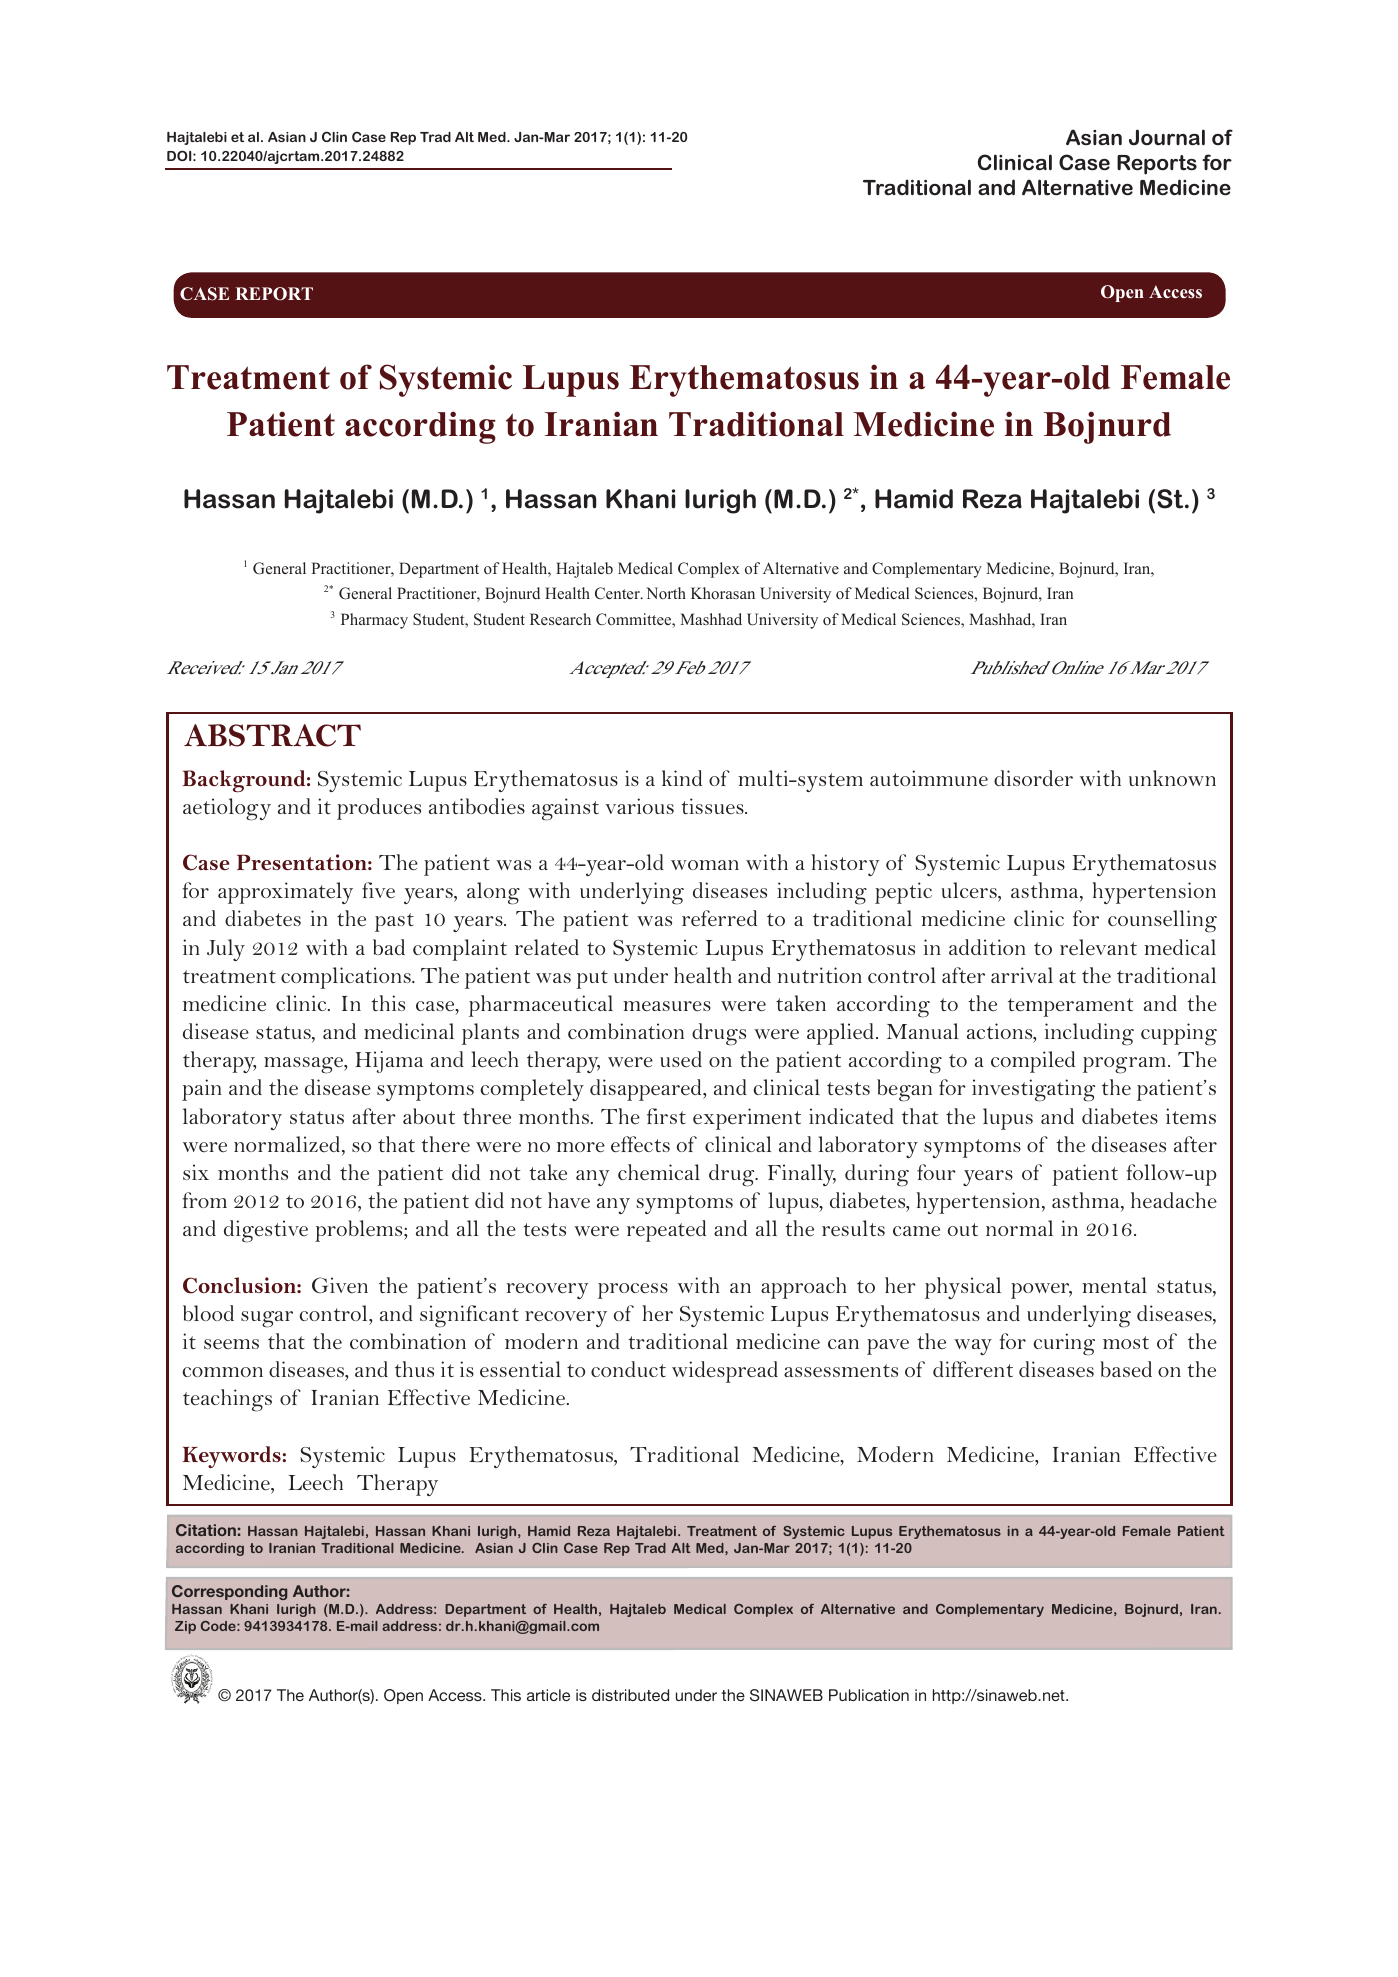 This screenshot has width=1398, height=1977. What do you see at coordinates (304, 1065) in the screenshot?
I see `massage` at bounding box center [304, 1065].
